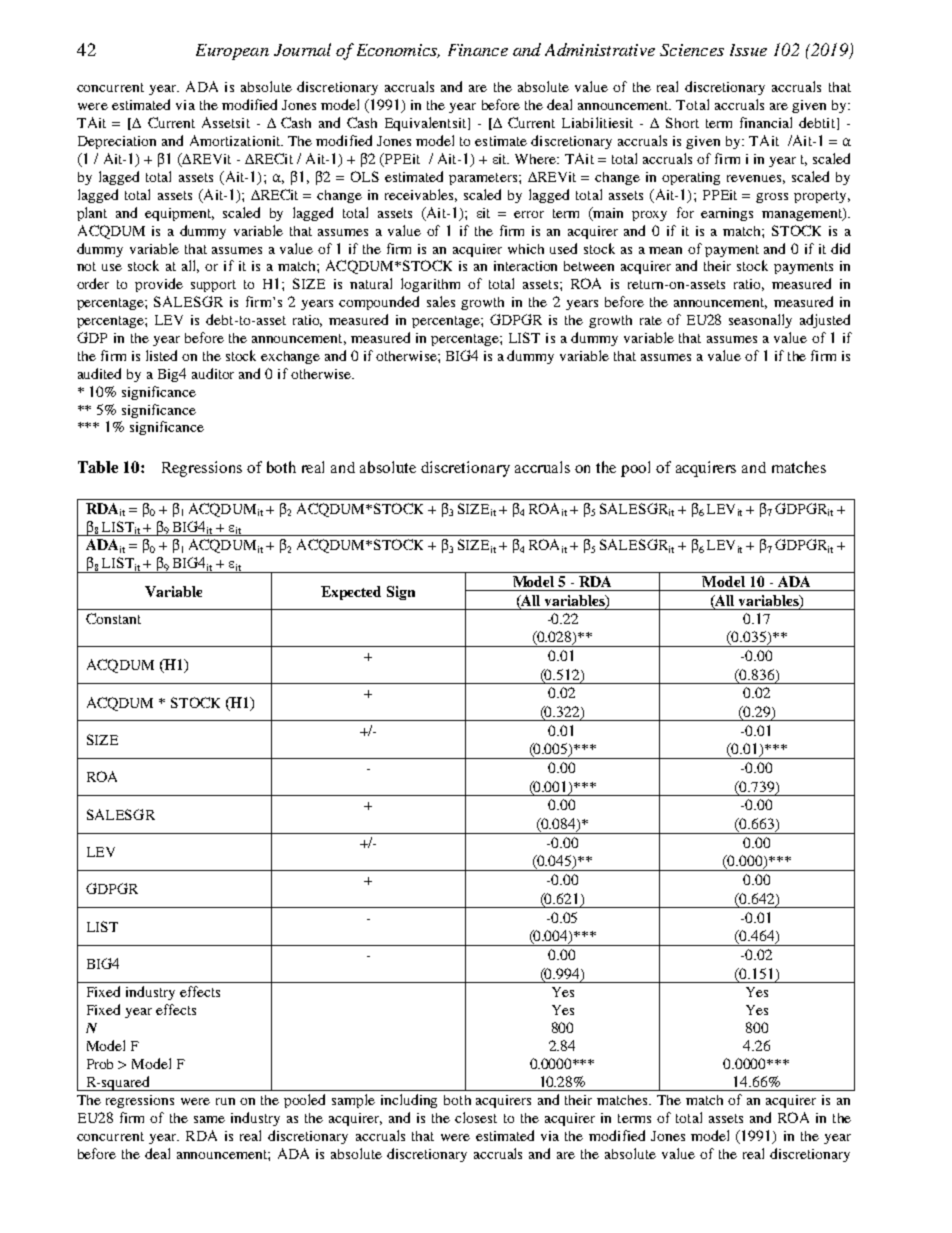 This image has height=1233, width=952. I want to click on sample, so click(353, 1101).
